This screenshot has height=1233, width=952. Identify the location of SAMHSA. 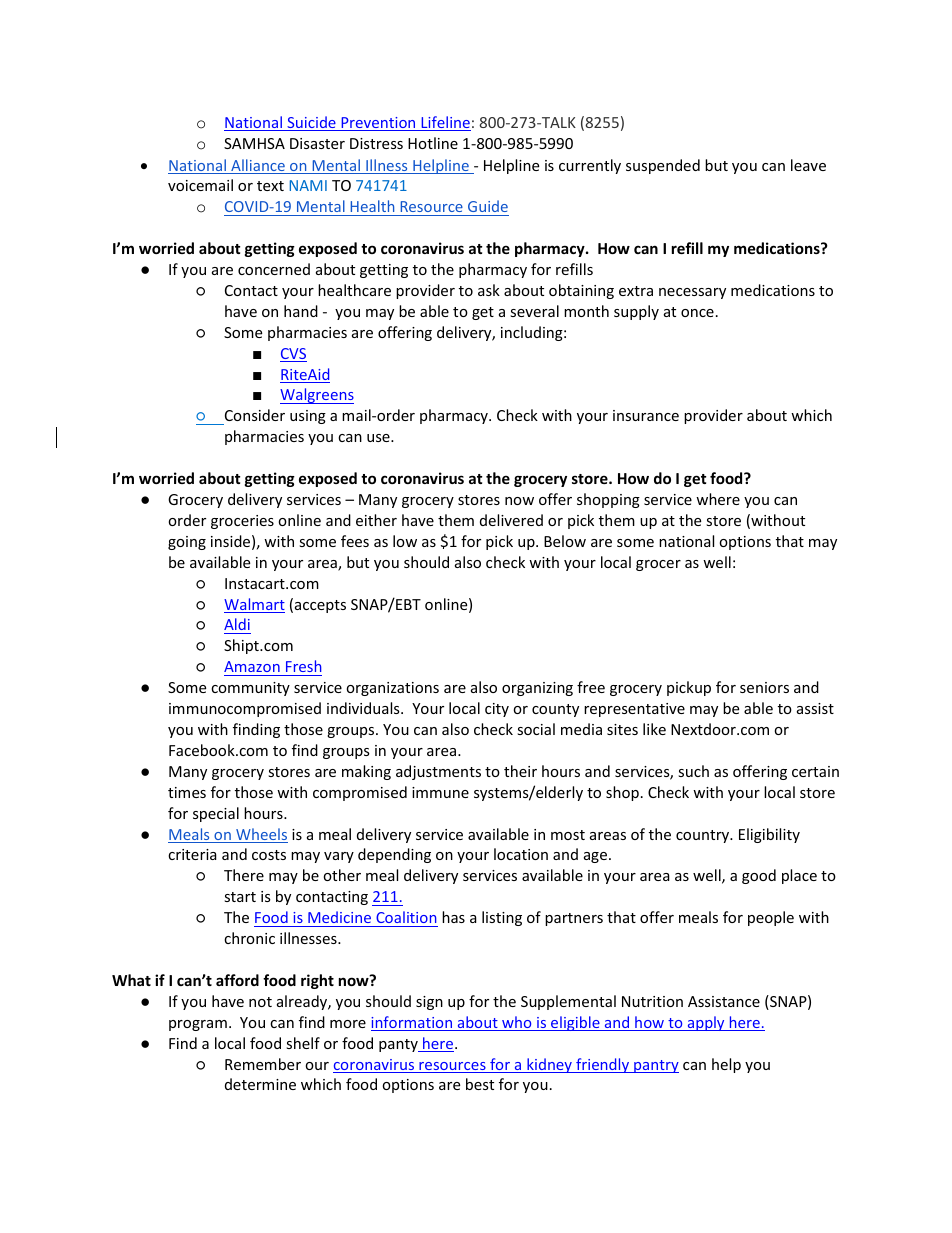
(254, 143).
